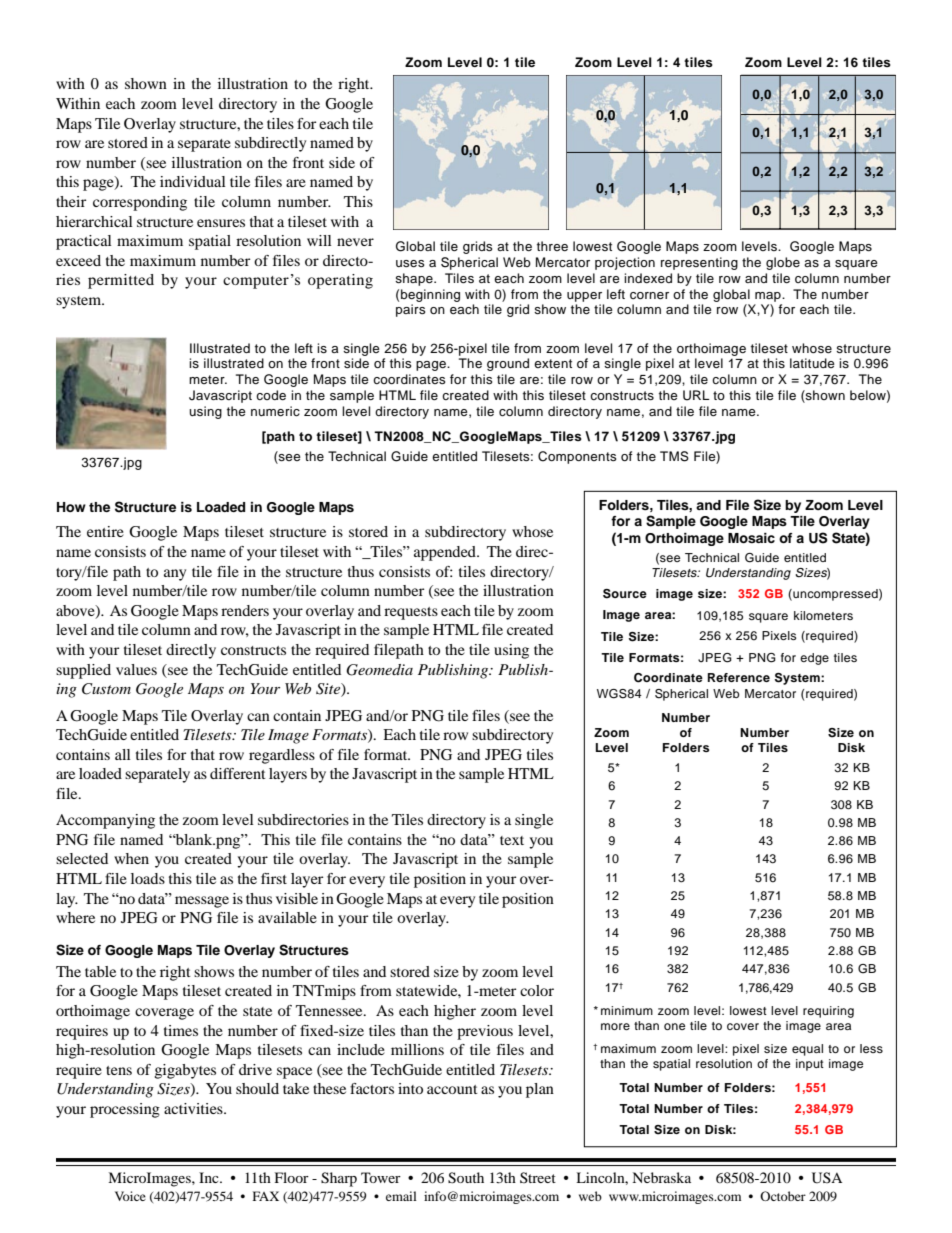  Describe the element at coordinates (140, 203) in the page. I see `corresponding` at that location.
